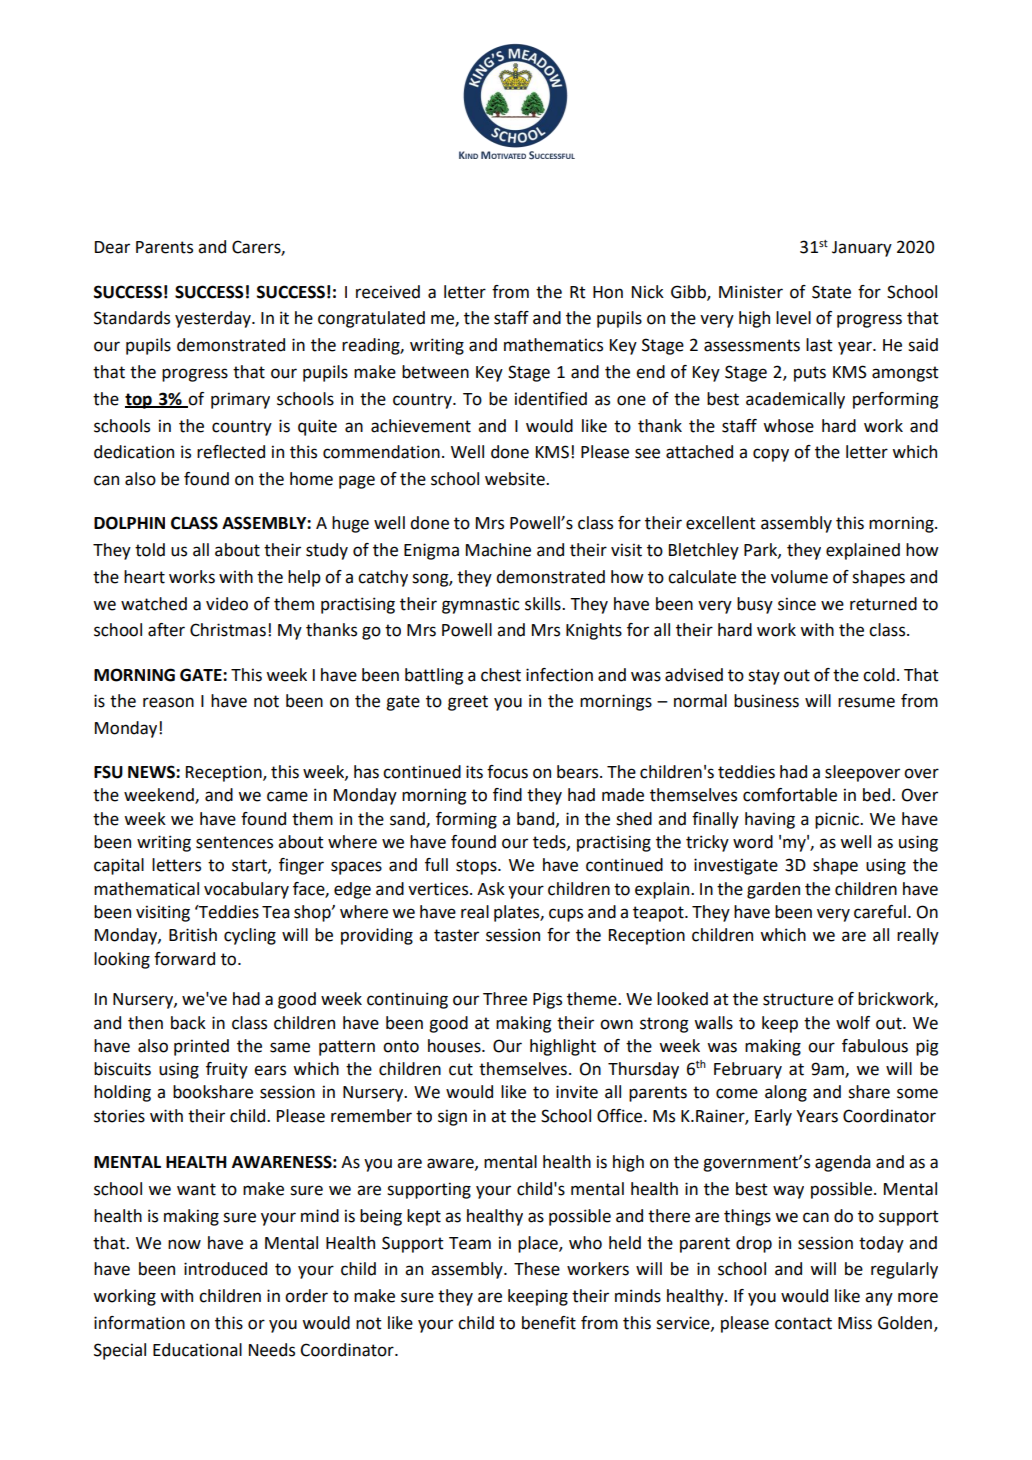  Describe the element at coordinates (838, 820) in the screenshot. I see `picnic` at that location.
